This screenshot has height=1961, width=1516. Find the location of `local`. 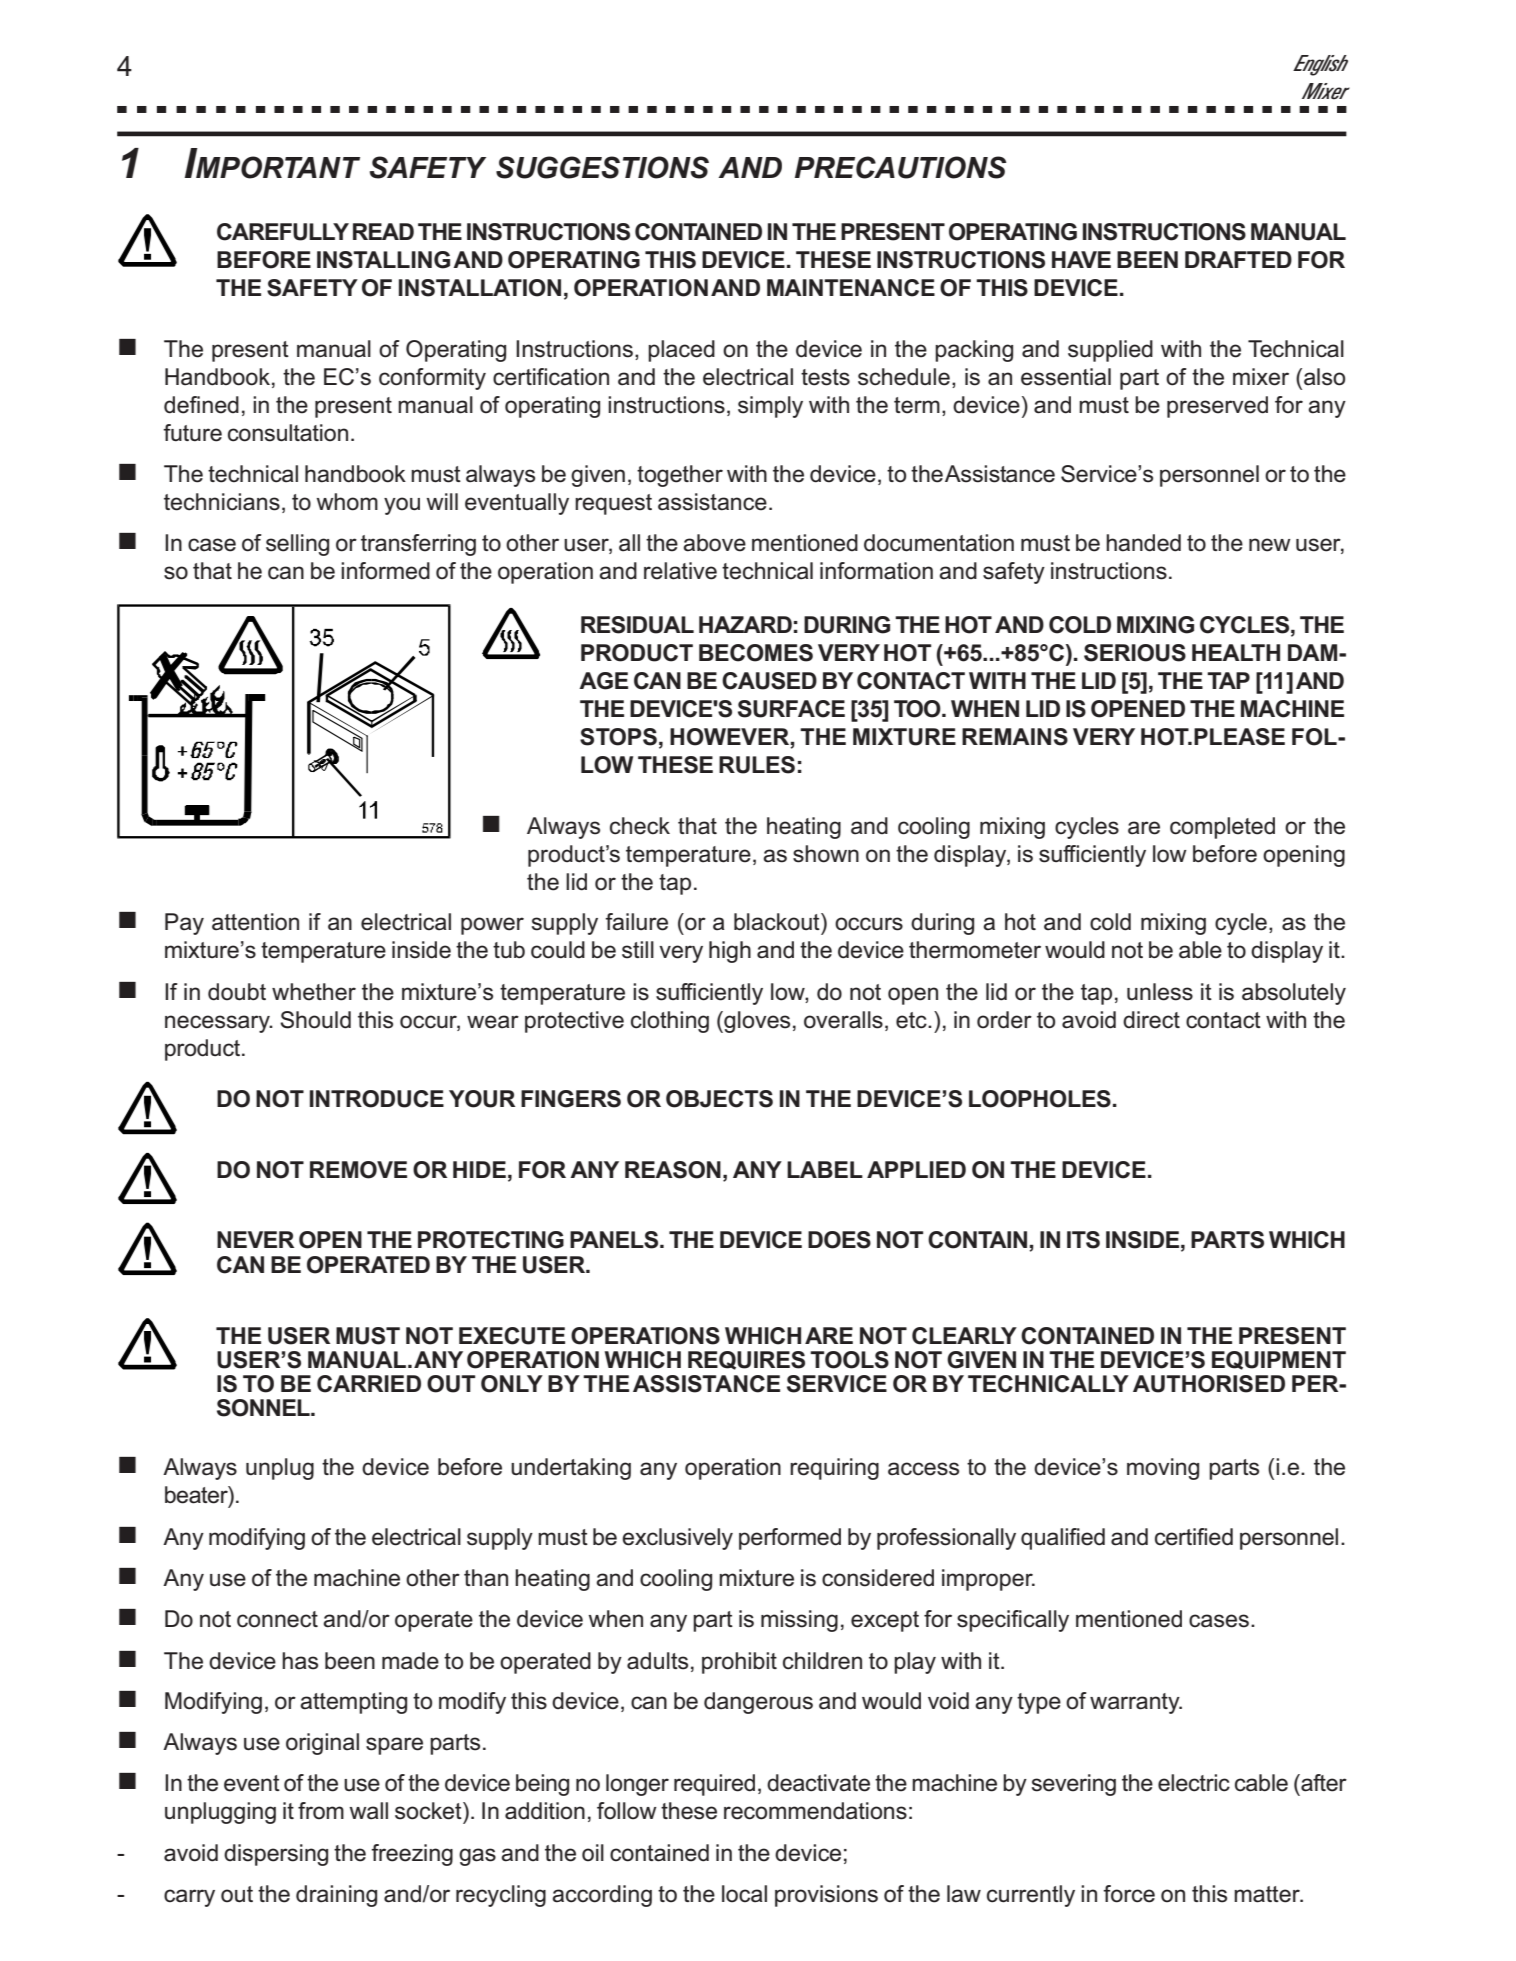

local is located at coordinates (744, 1894).
